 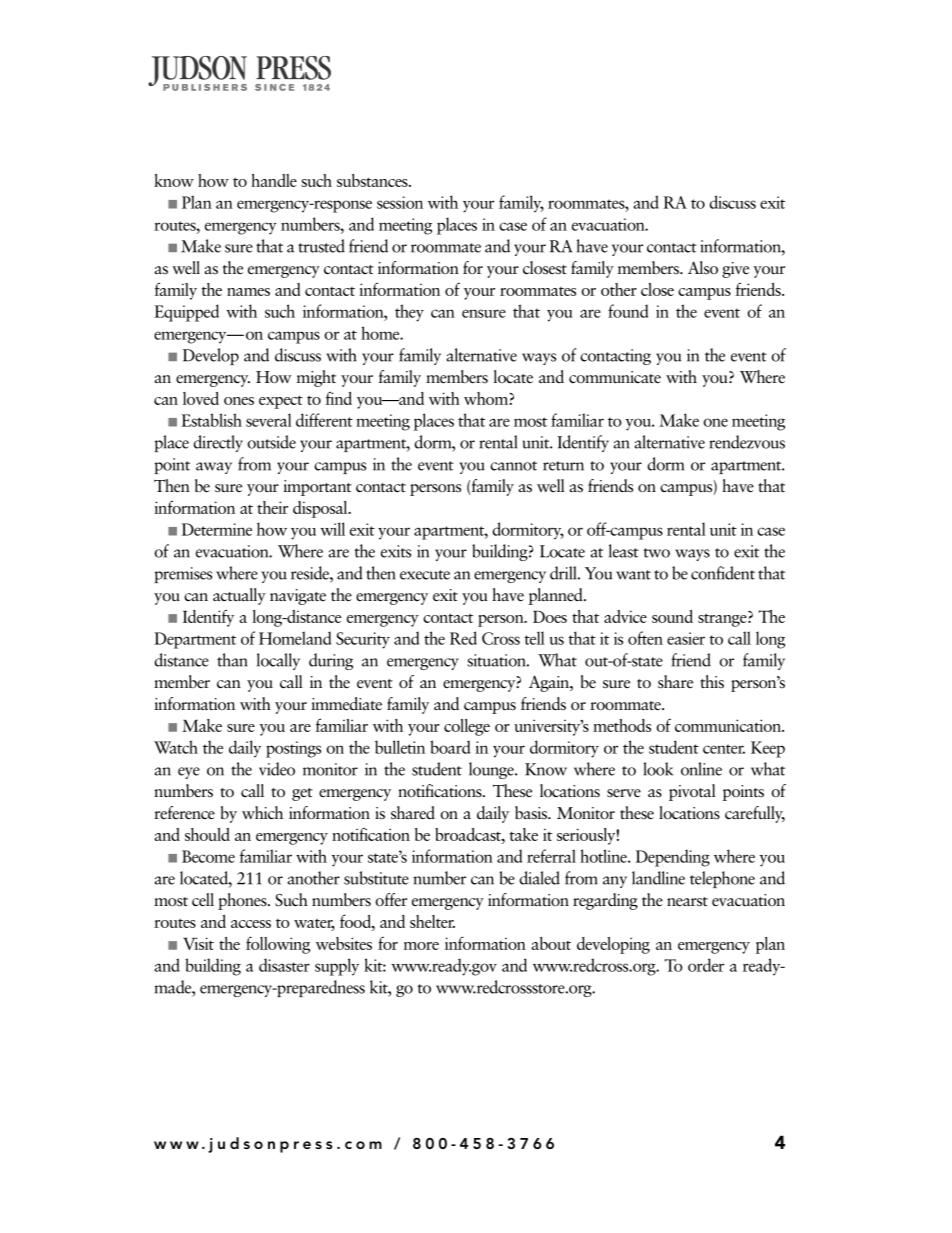 I want to click on confident, so click(x=723, y=573).
